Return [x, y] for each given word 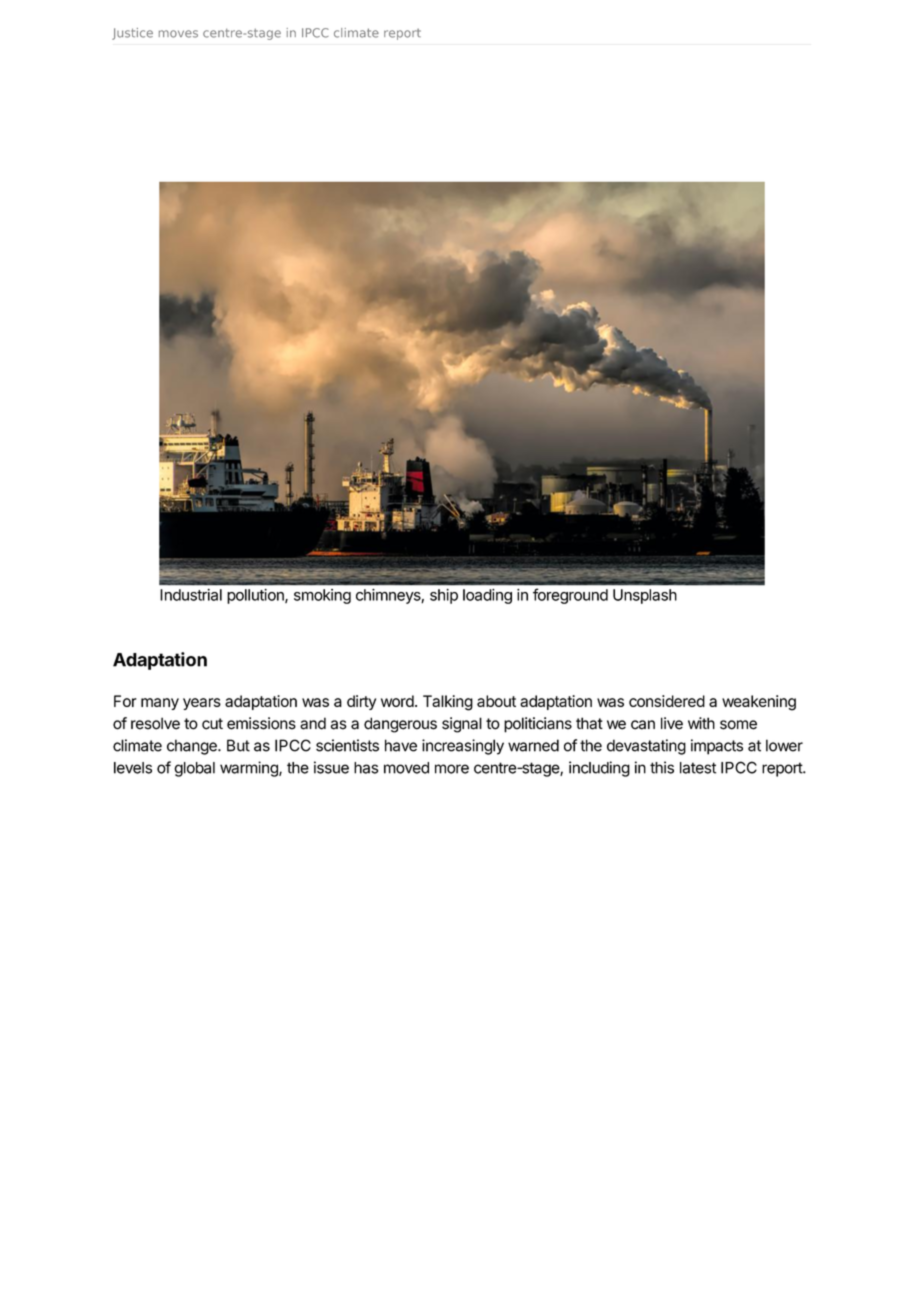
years [202, 704]
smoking [322, 596]
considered [667, 701]
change [193, 747]
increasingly [463, 747]
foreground [570, 596]
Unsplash [645, 596]
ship [444, 596]
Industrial [191, 595]
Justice [132, 34]
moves [178, 34]
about [496, 701]
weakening [759, 703]
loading [487, 596]
